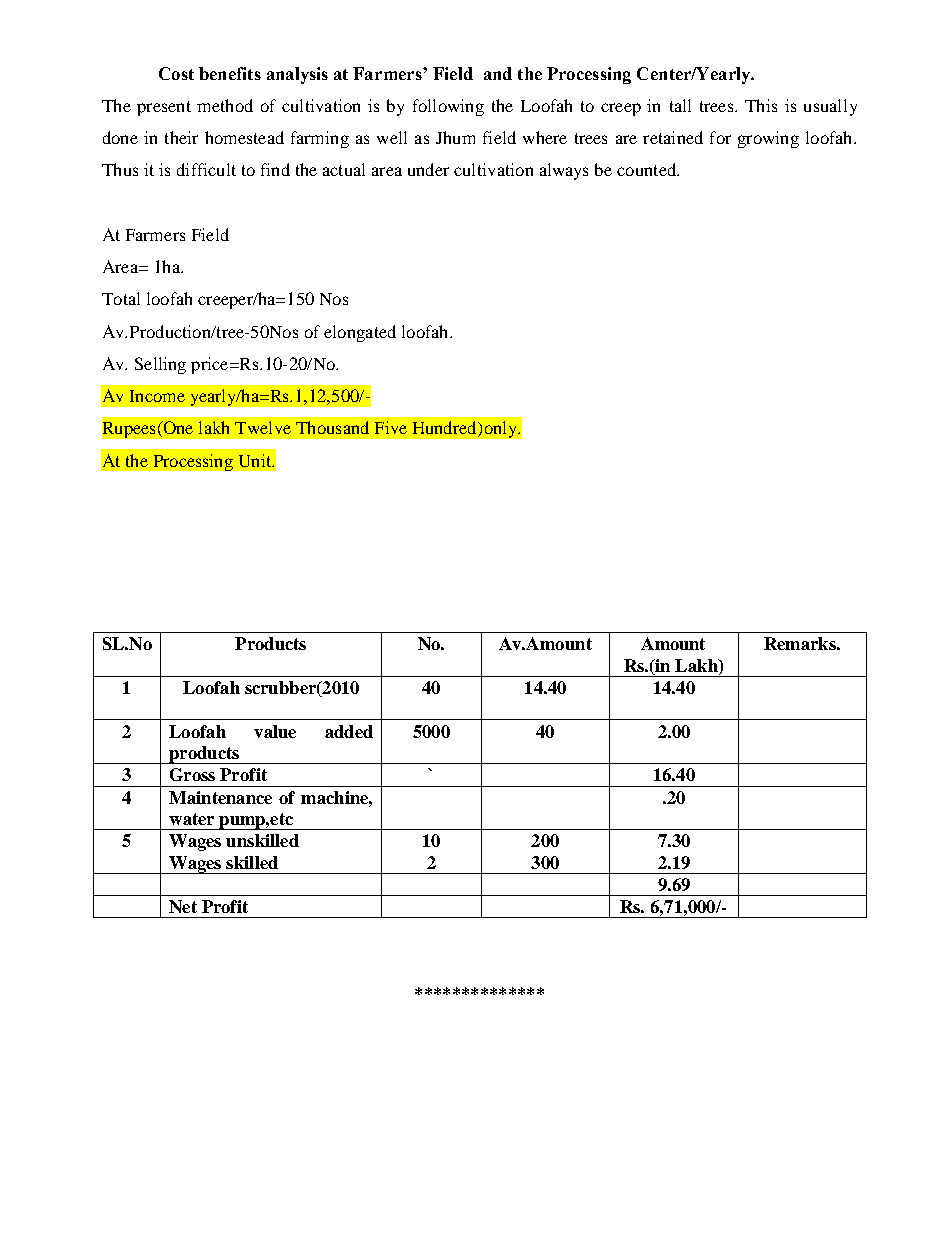  What do you see at coordinates (160, 365) in the screenshot?
I see `Selling` at bounding box center [160, 365].
